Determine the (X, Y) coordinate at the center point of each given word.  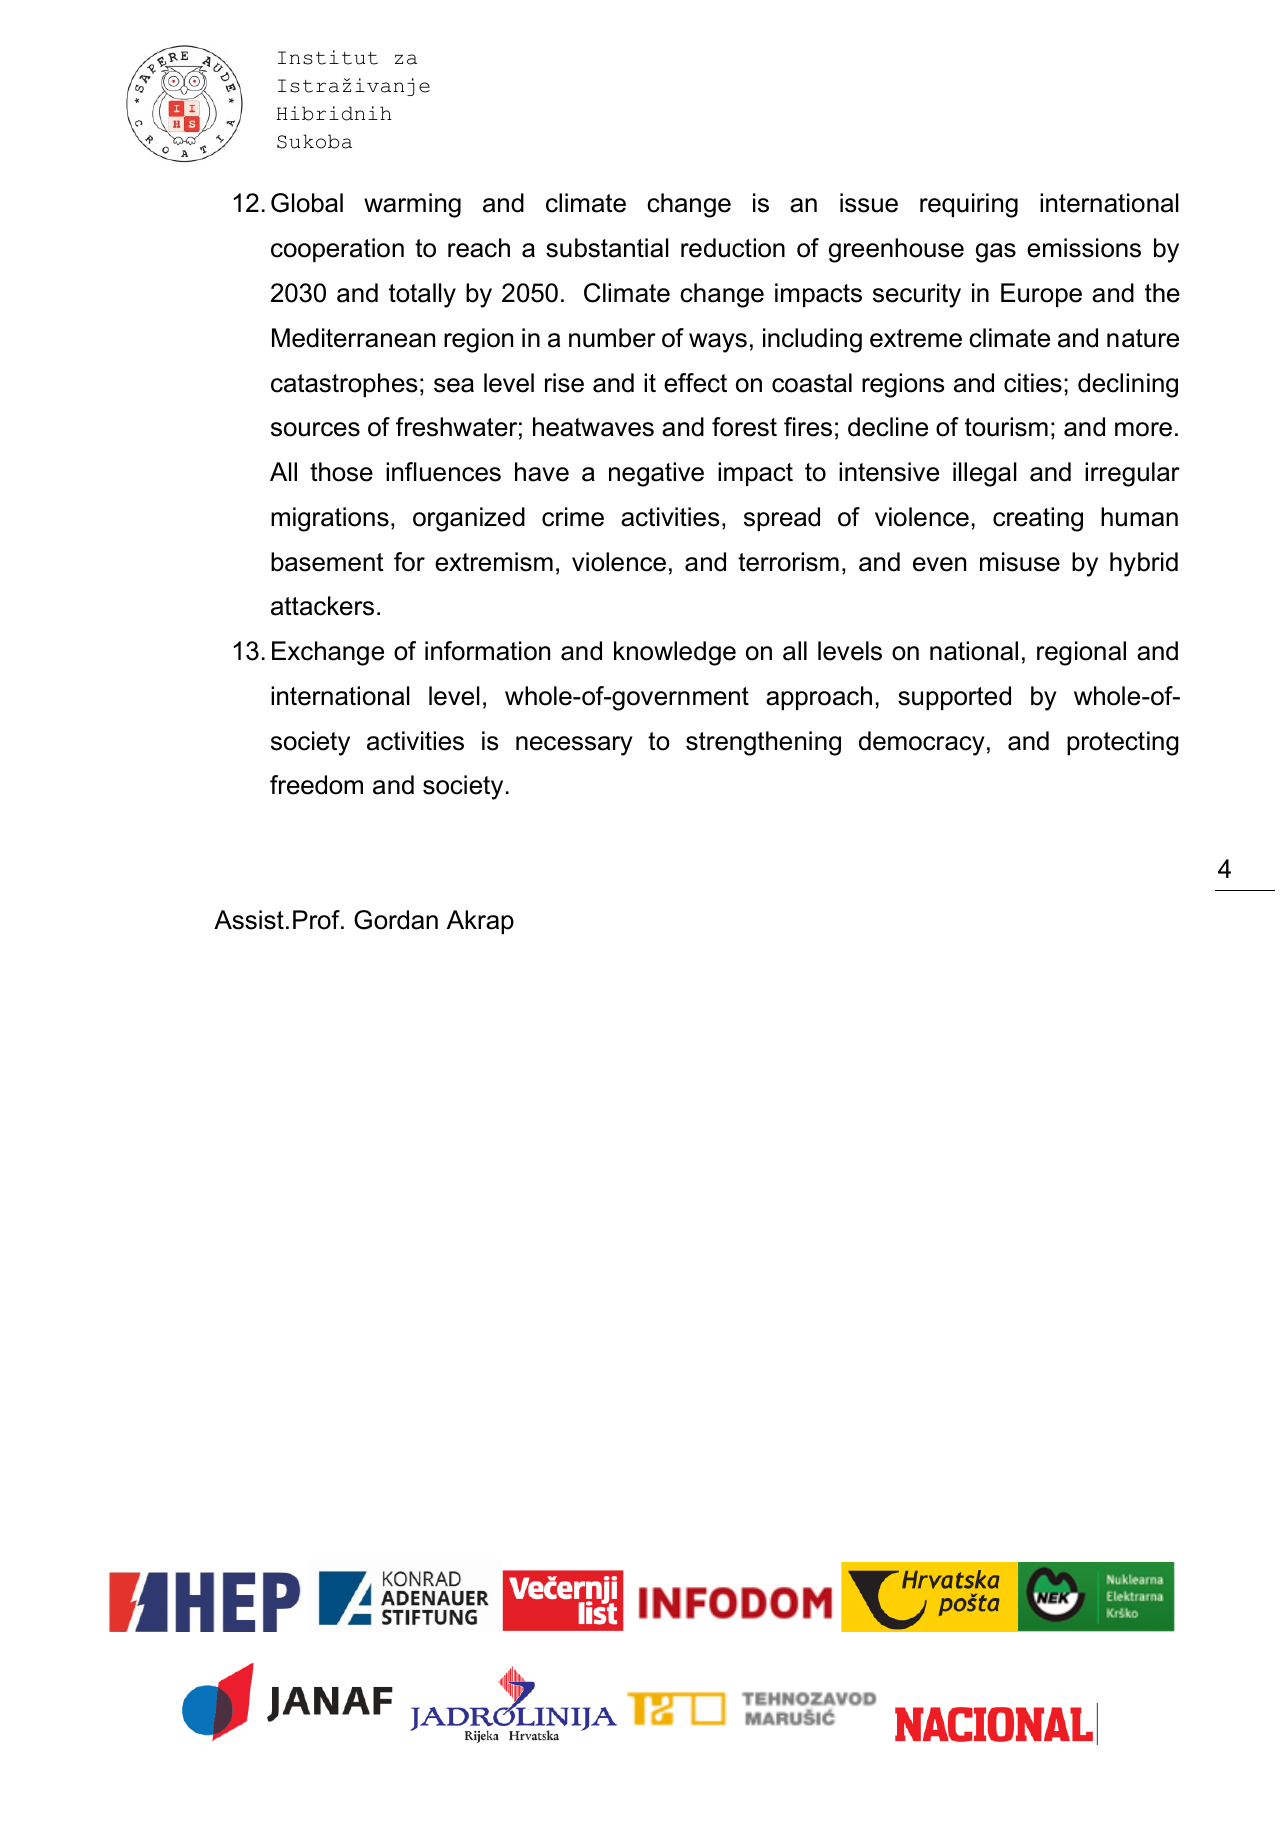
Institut (328, 57)
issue (869, 203)
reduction (733, 248)
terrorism (788, 562)
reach (479, 248)
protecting (1123, 743)
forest (744, 427)
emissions (1084, 248)
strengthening (763, 743)
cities (1033, 383)
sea (454, 385)
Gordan (396, 920)
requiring (969, 205)
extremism (494, 562)
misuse (1020, 562)
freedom (316, 785)
